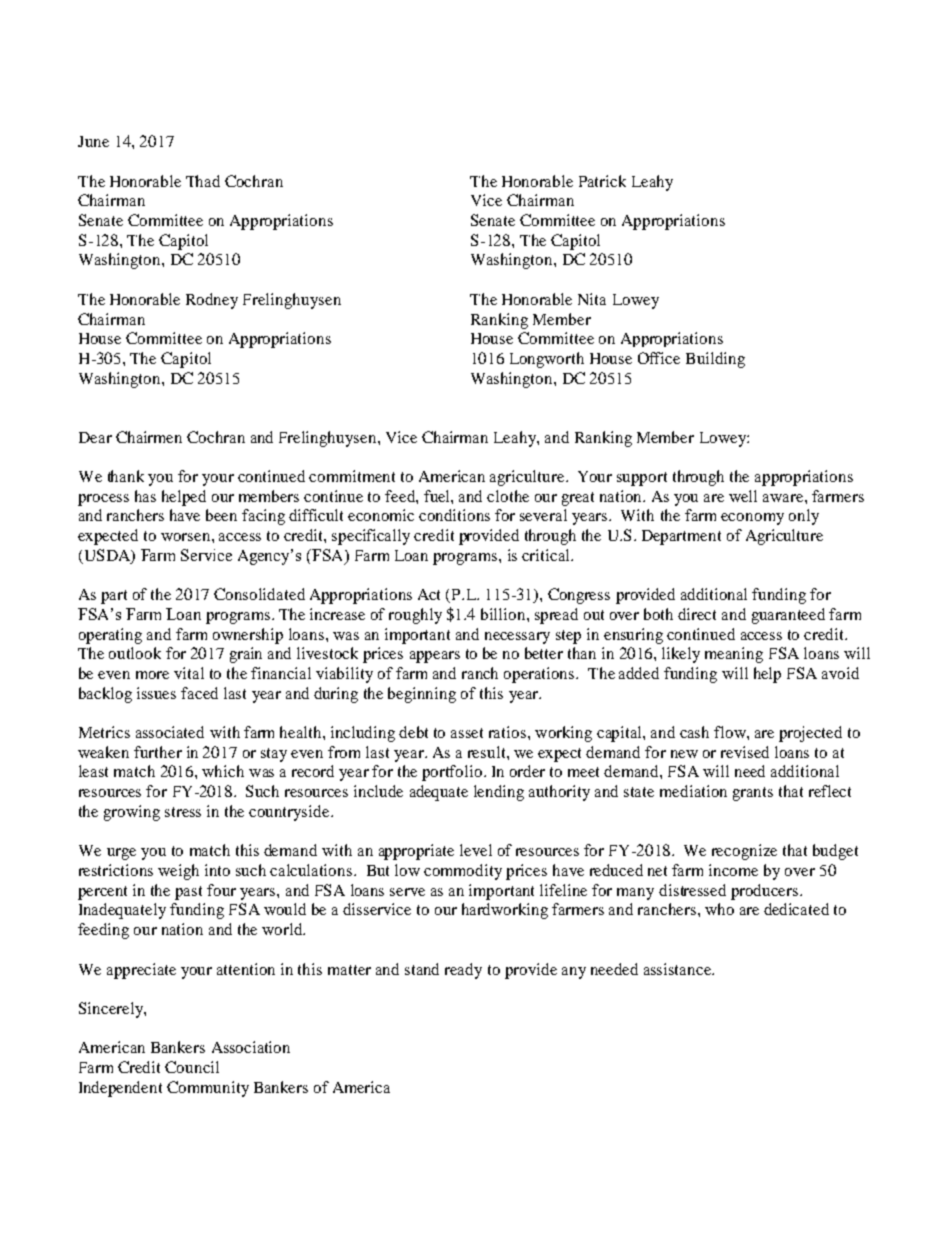 This screenshot has width=952, height=1233. What do you see at coordinates (592, 299) in the screenshot?
I see `Nita` at bounding box center [592, 299].
